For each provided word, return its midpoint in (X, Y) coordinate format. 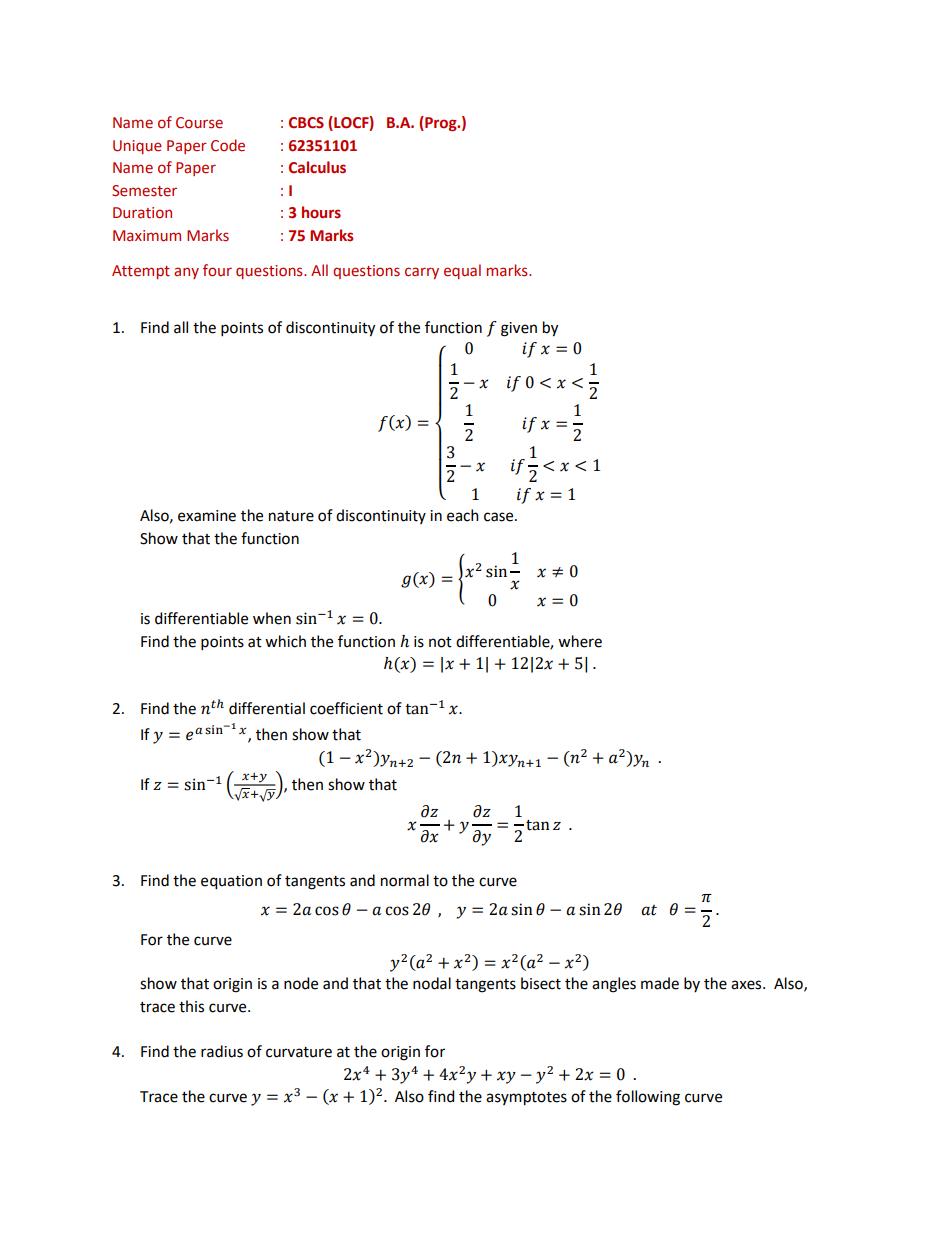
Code (228, 145)
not (440, 642)
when (272, 618)
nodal (432, 983)
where (580, 641)
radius (222, 1051)
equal (462, 271)
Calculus (317, 167)
